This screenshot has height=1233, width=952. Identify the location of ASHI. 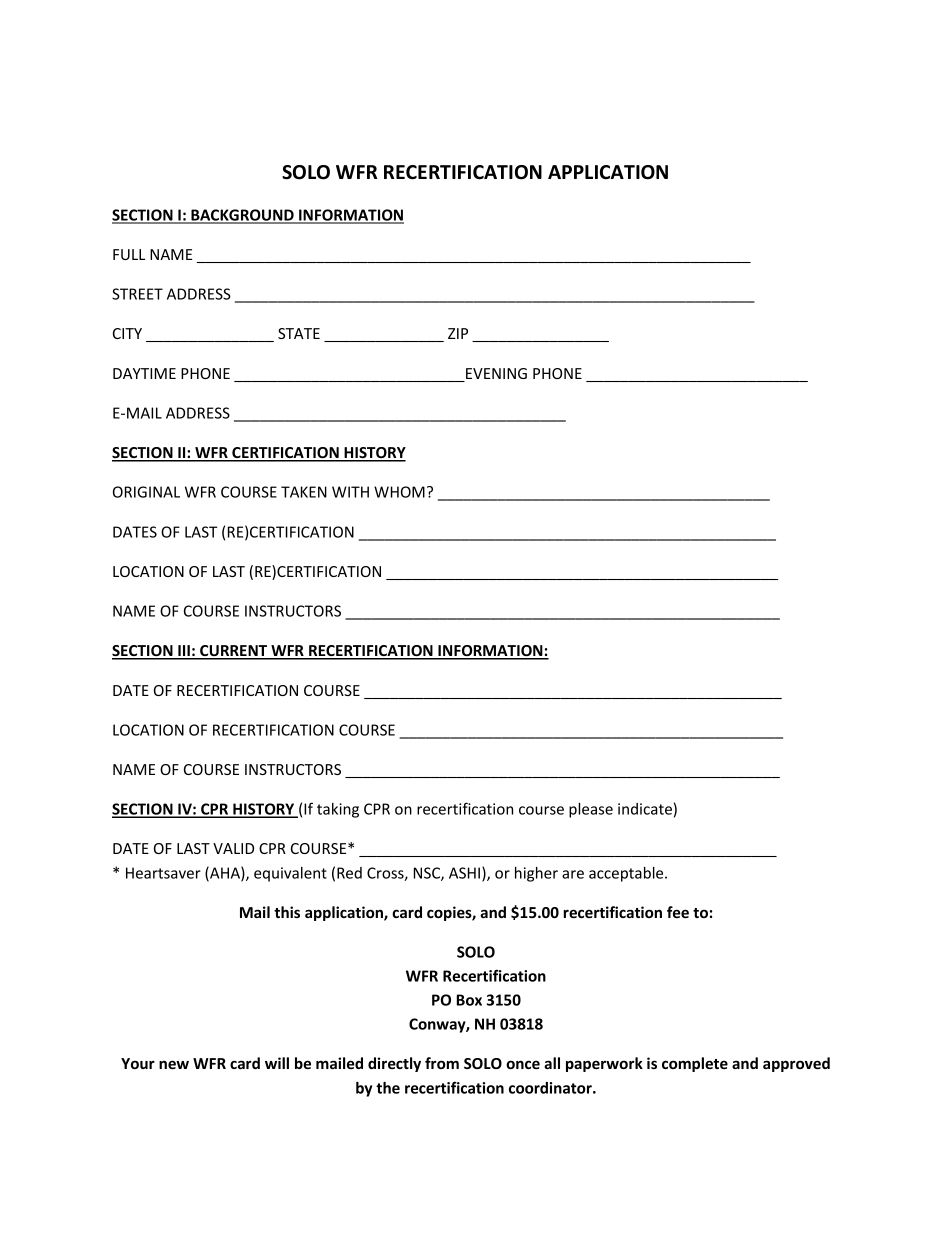
(464, 873).
